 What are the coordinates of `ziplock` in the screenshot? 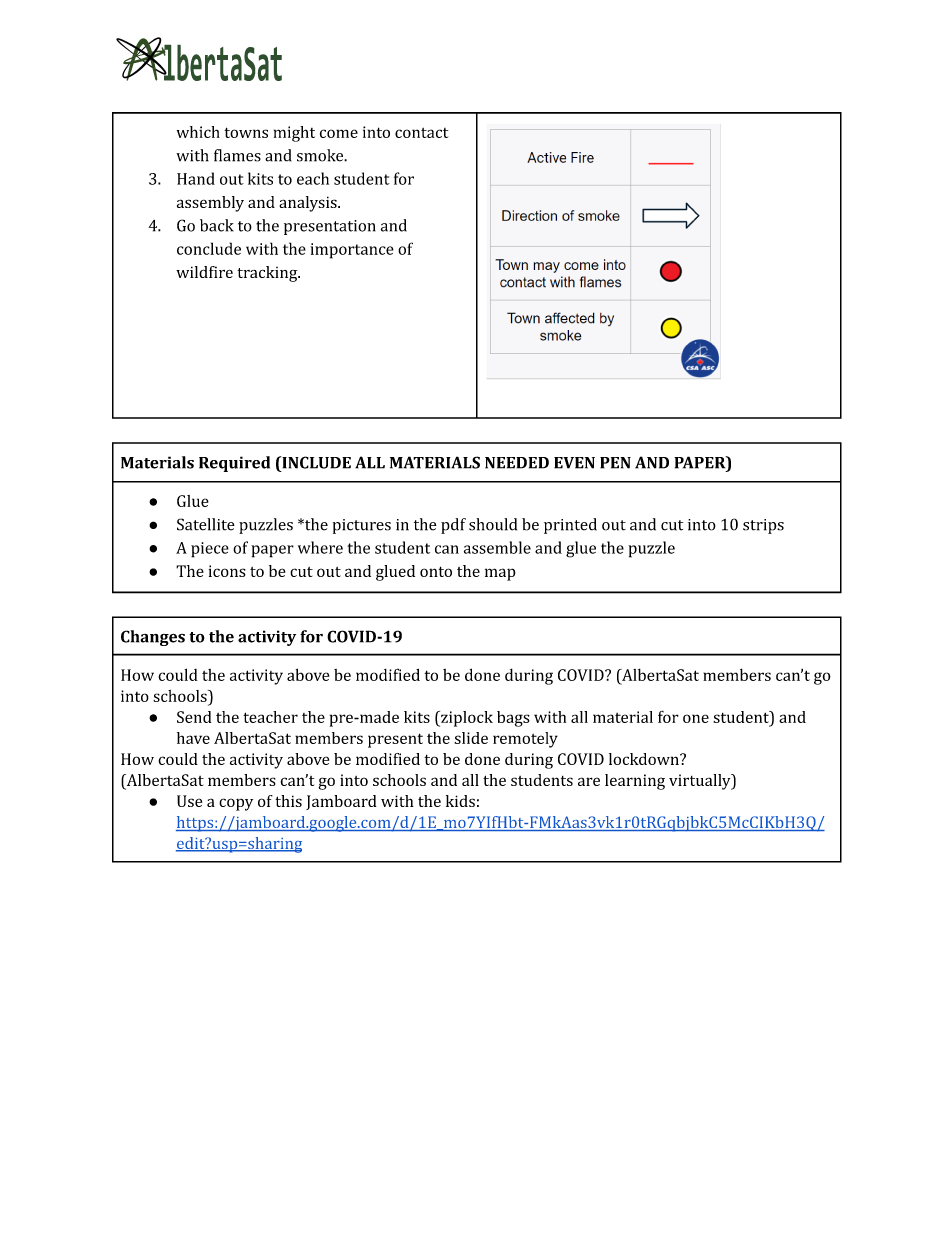 It's located at (466, 719).
